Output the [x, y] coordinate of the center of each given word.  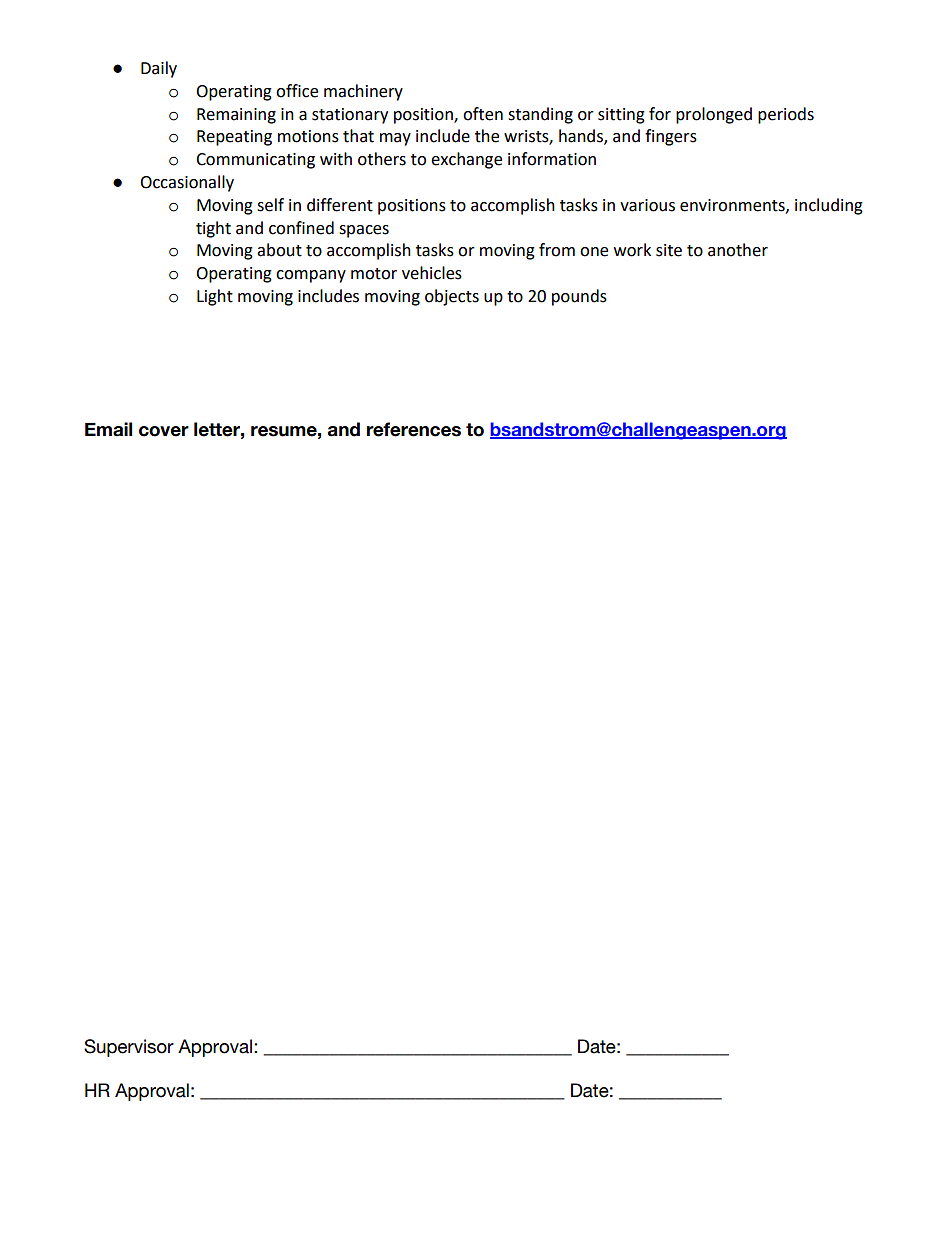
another [738, 250]
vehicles [432, 273]
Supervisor [129, 1048]
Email [108, 429]
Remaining [236, 116]
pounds [579, 297]
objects [452, 297]
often [483, 114]
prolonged [714, 115]
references [414, 429]
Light [215, 297]
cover [164, 431]
